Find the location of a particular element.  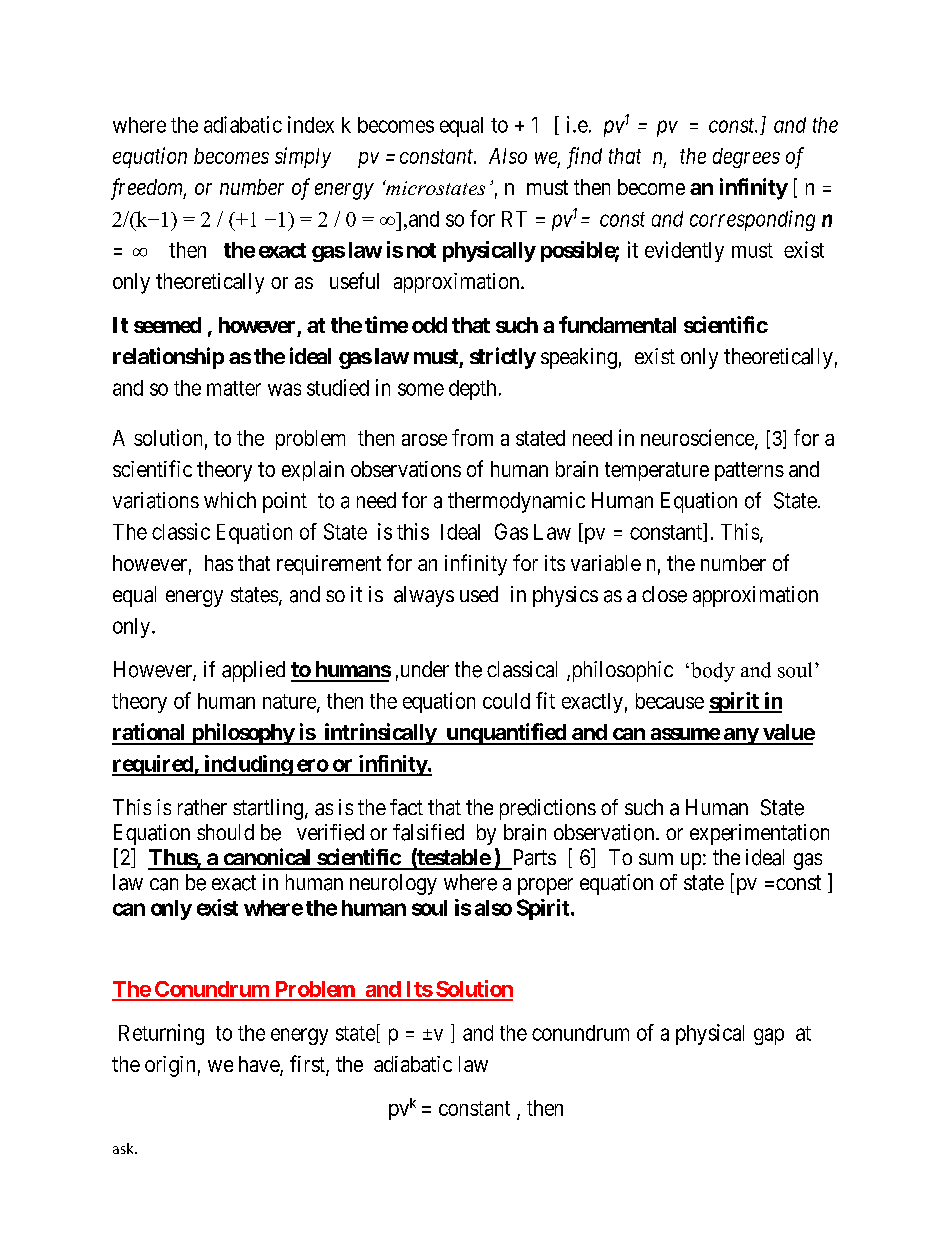

origin is located at coordinates (170, 1066).
